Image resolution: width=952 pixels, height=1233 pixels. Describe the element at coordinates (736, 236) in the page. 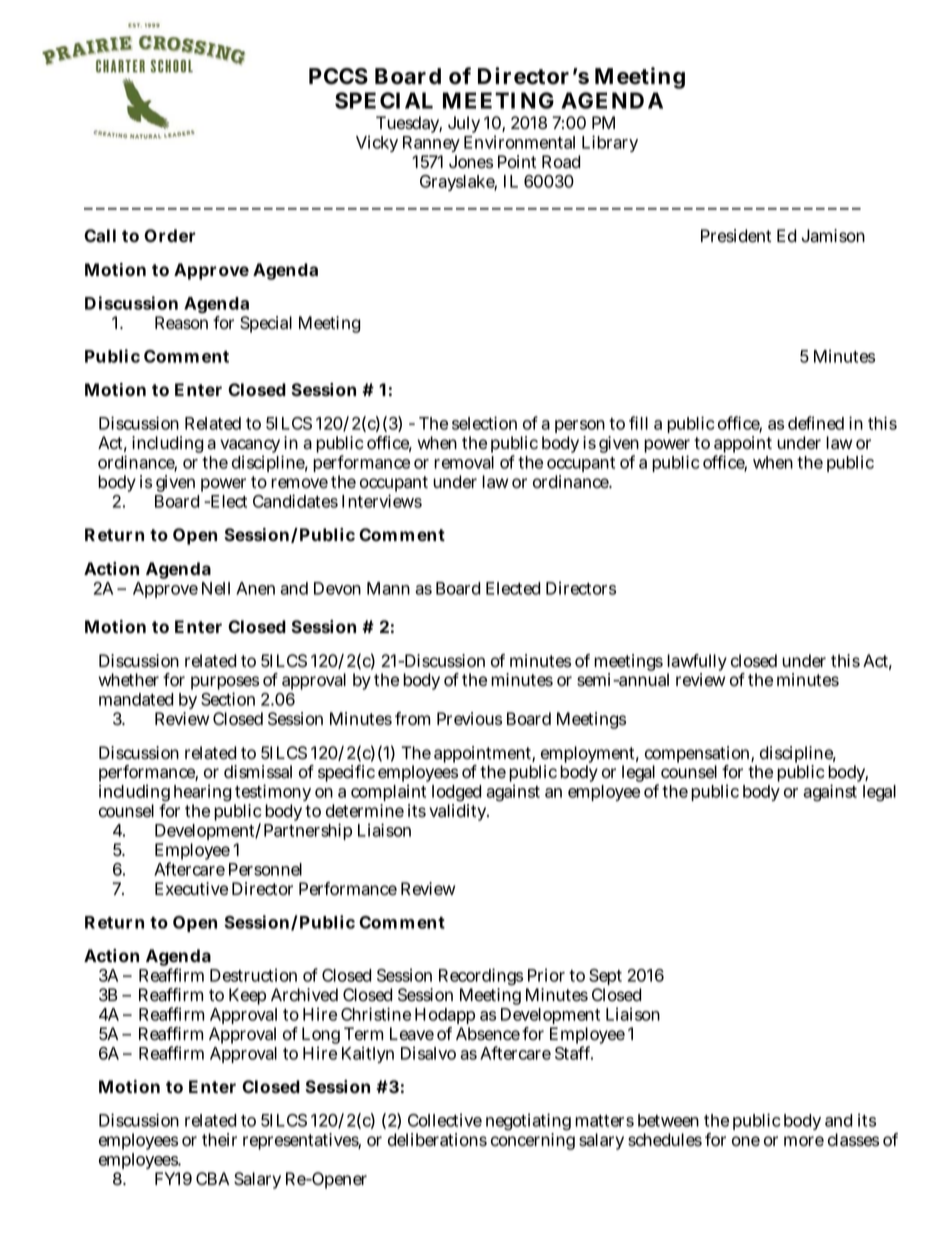

I see `President` at that location.
